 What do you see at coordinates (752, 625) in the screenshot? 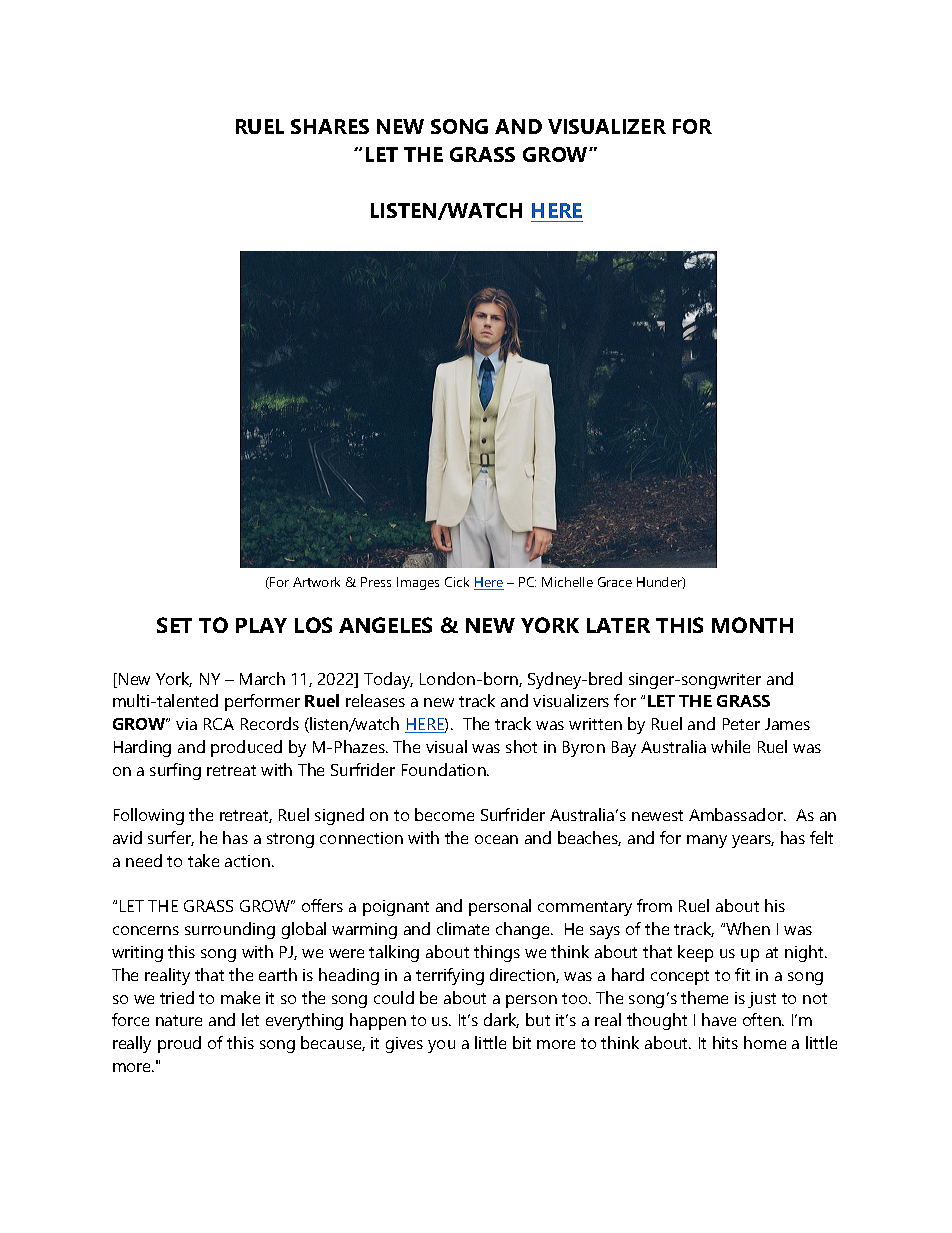
I see `MONTH` at bounding box center [752, 625].
